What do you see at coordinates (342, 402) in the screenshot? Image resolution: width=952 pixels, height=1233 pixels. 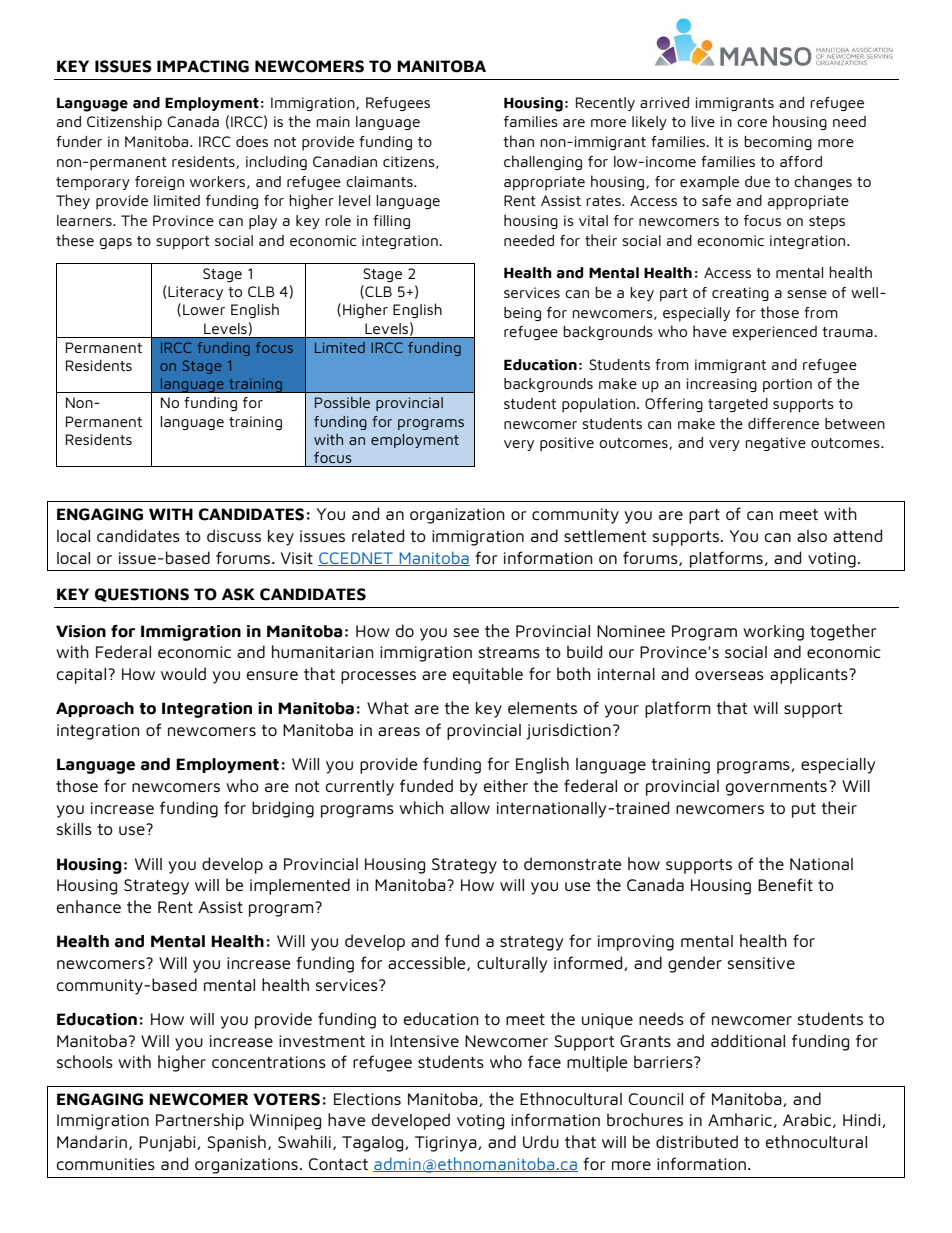 I see `Possible` at bounding box center [342, 402].
